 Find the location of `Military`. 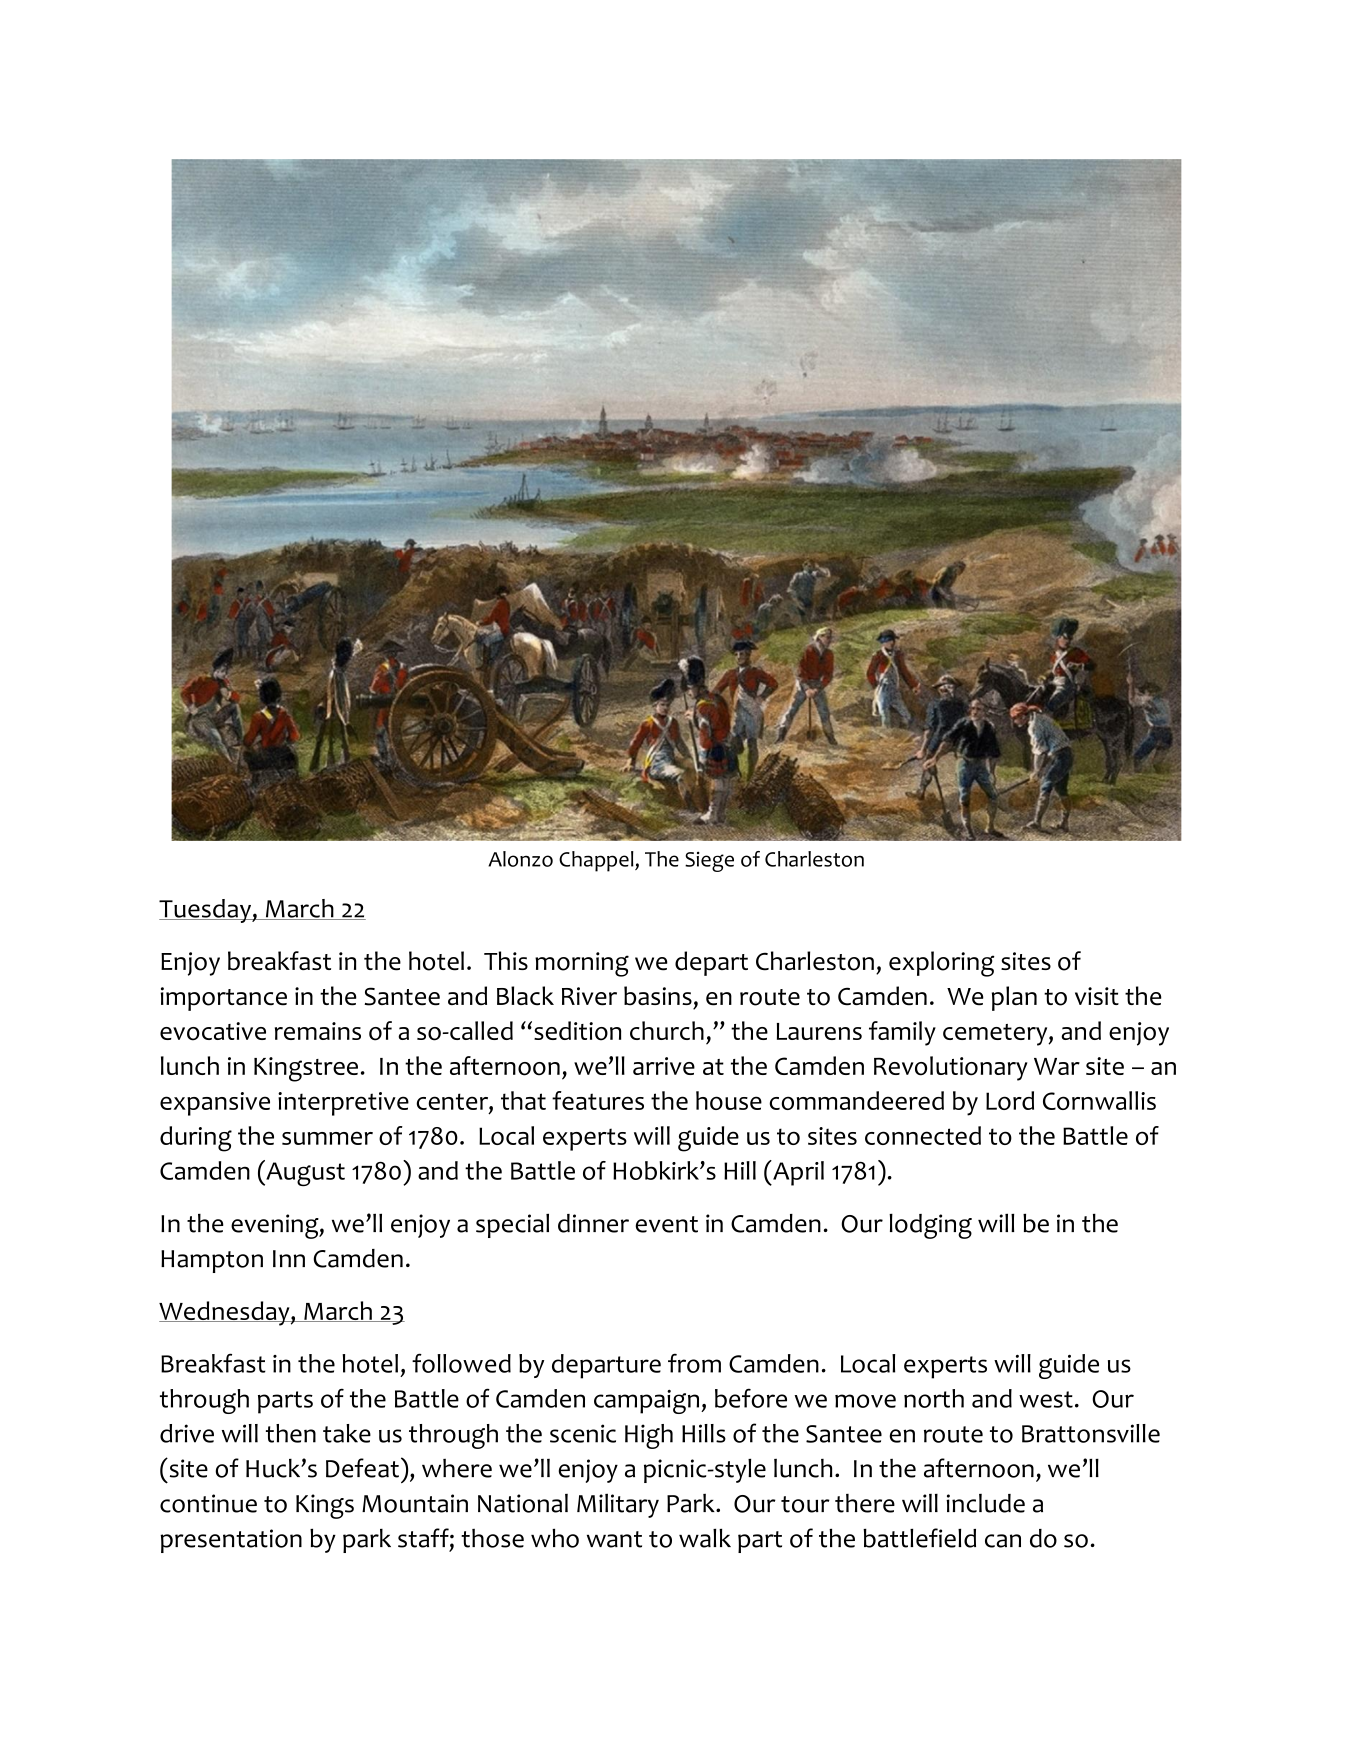

Military is located at coordinates (618, 1505).
